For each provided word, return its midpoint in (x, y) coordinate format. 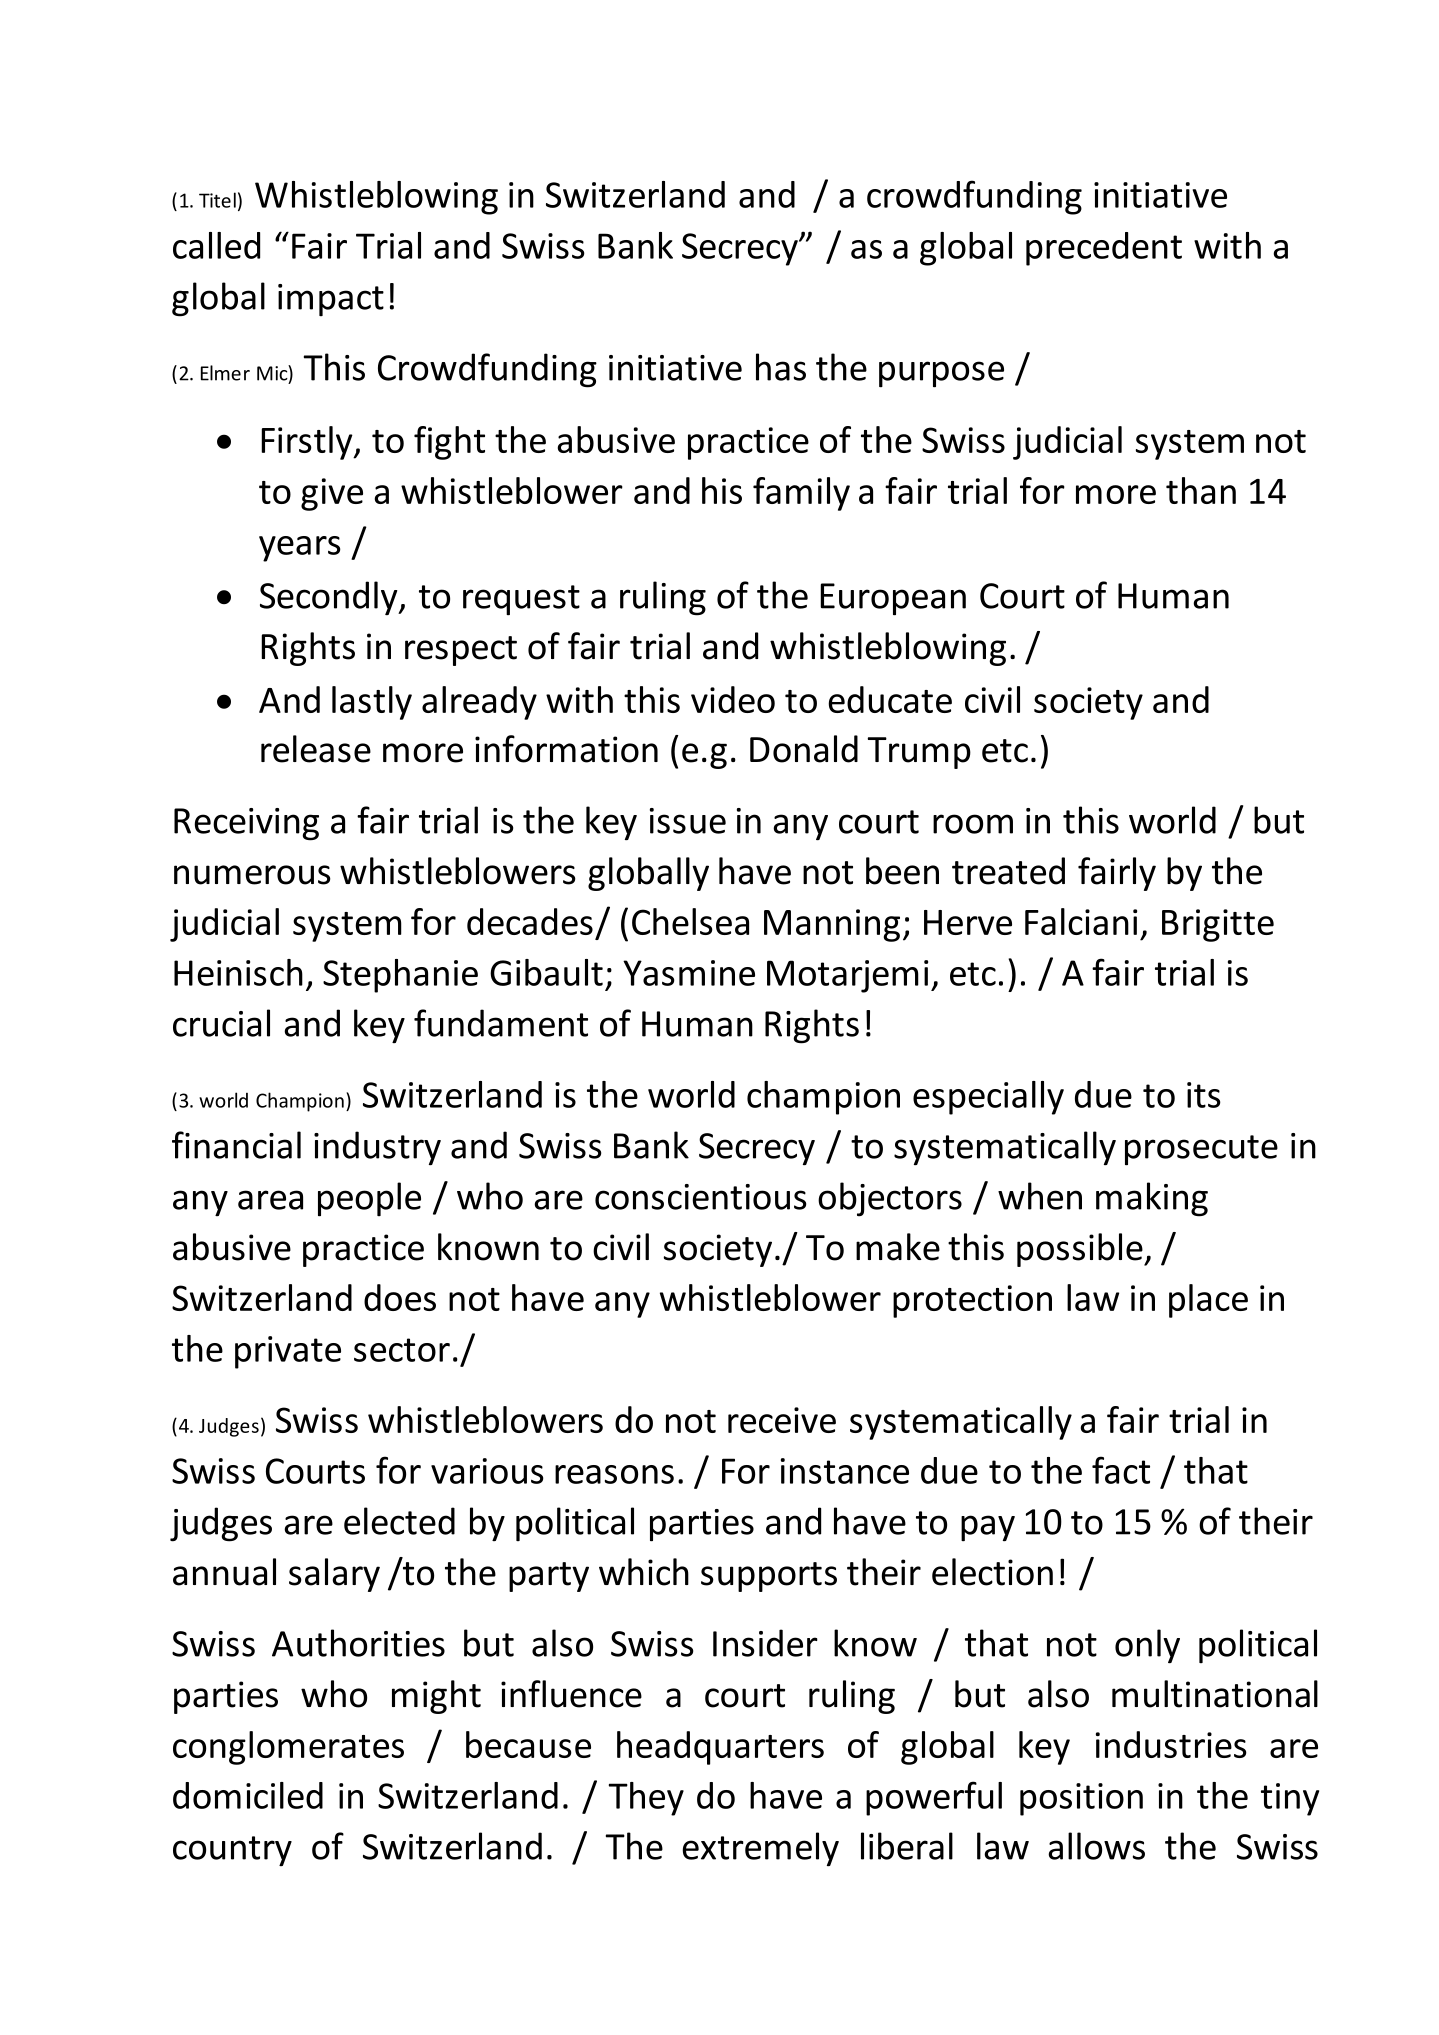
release (316, 749)
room (973, 824)
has (781, 367)
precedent (1104, 249)
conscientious (700, 1197)
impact (331, 300)
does (400, 1297)
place (1208, 1301)
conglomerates (288, 1748)
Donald (804, 749)
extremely (760, 1849)
